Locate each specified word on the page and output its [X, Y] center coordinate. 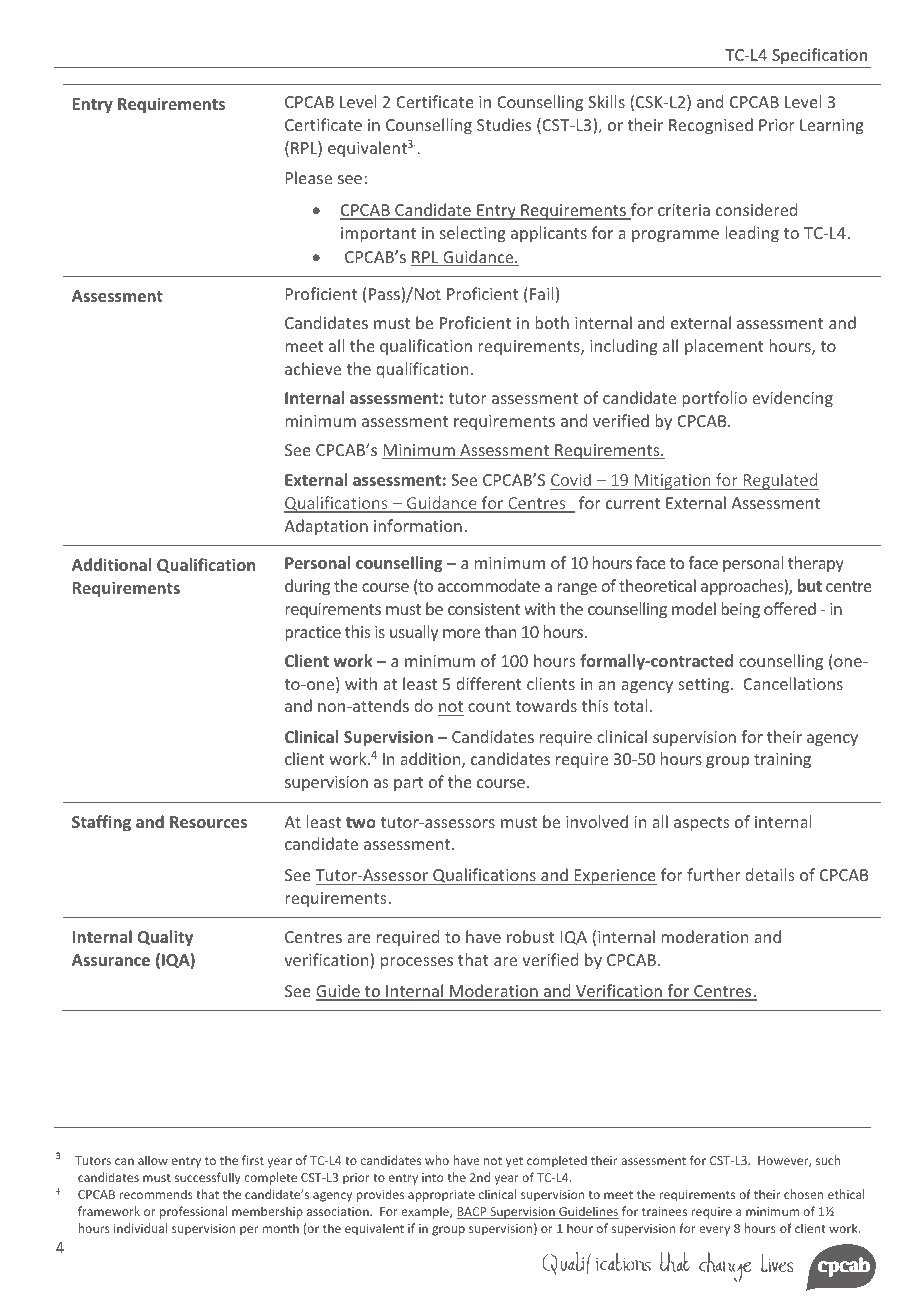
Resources [208, 822]
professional [193, 1212]
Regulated [780, 481]
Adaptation [326, 527]
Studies [504, 124]
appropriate [441, 1196]
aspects [701, 824]
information [418, 525]
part [409, 784]
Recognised [711, 126]
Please [309, 177]
